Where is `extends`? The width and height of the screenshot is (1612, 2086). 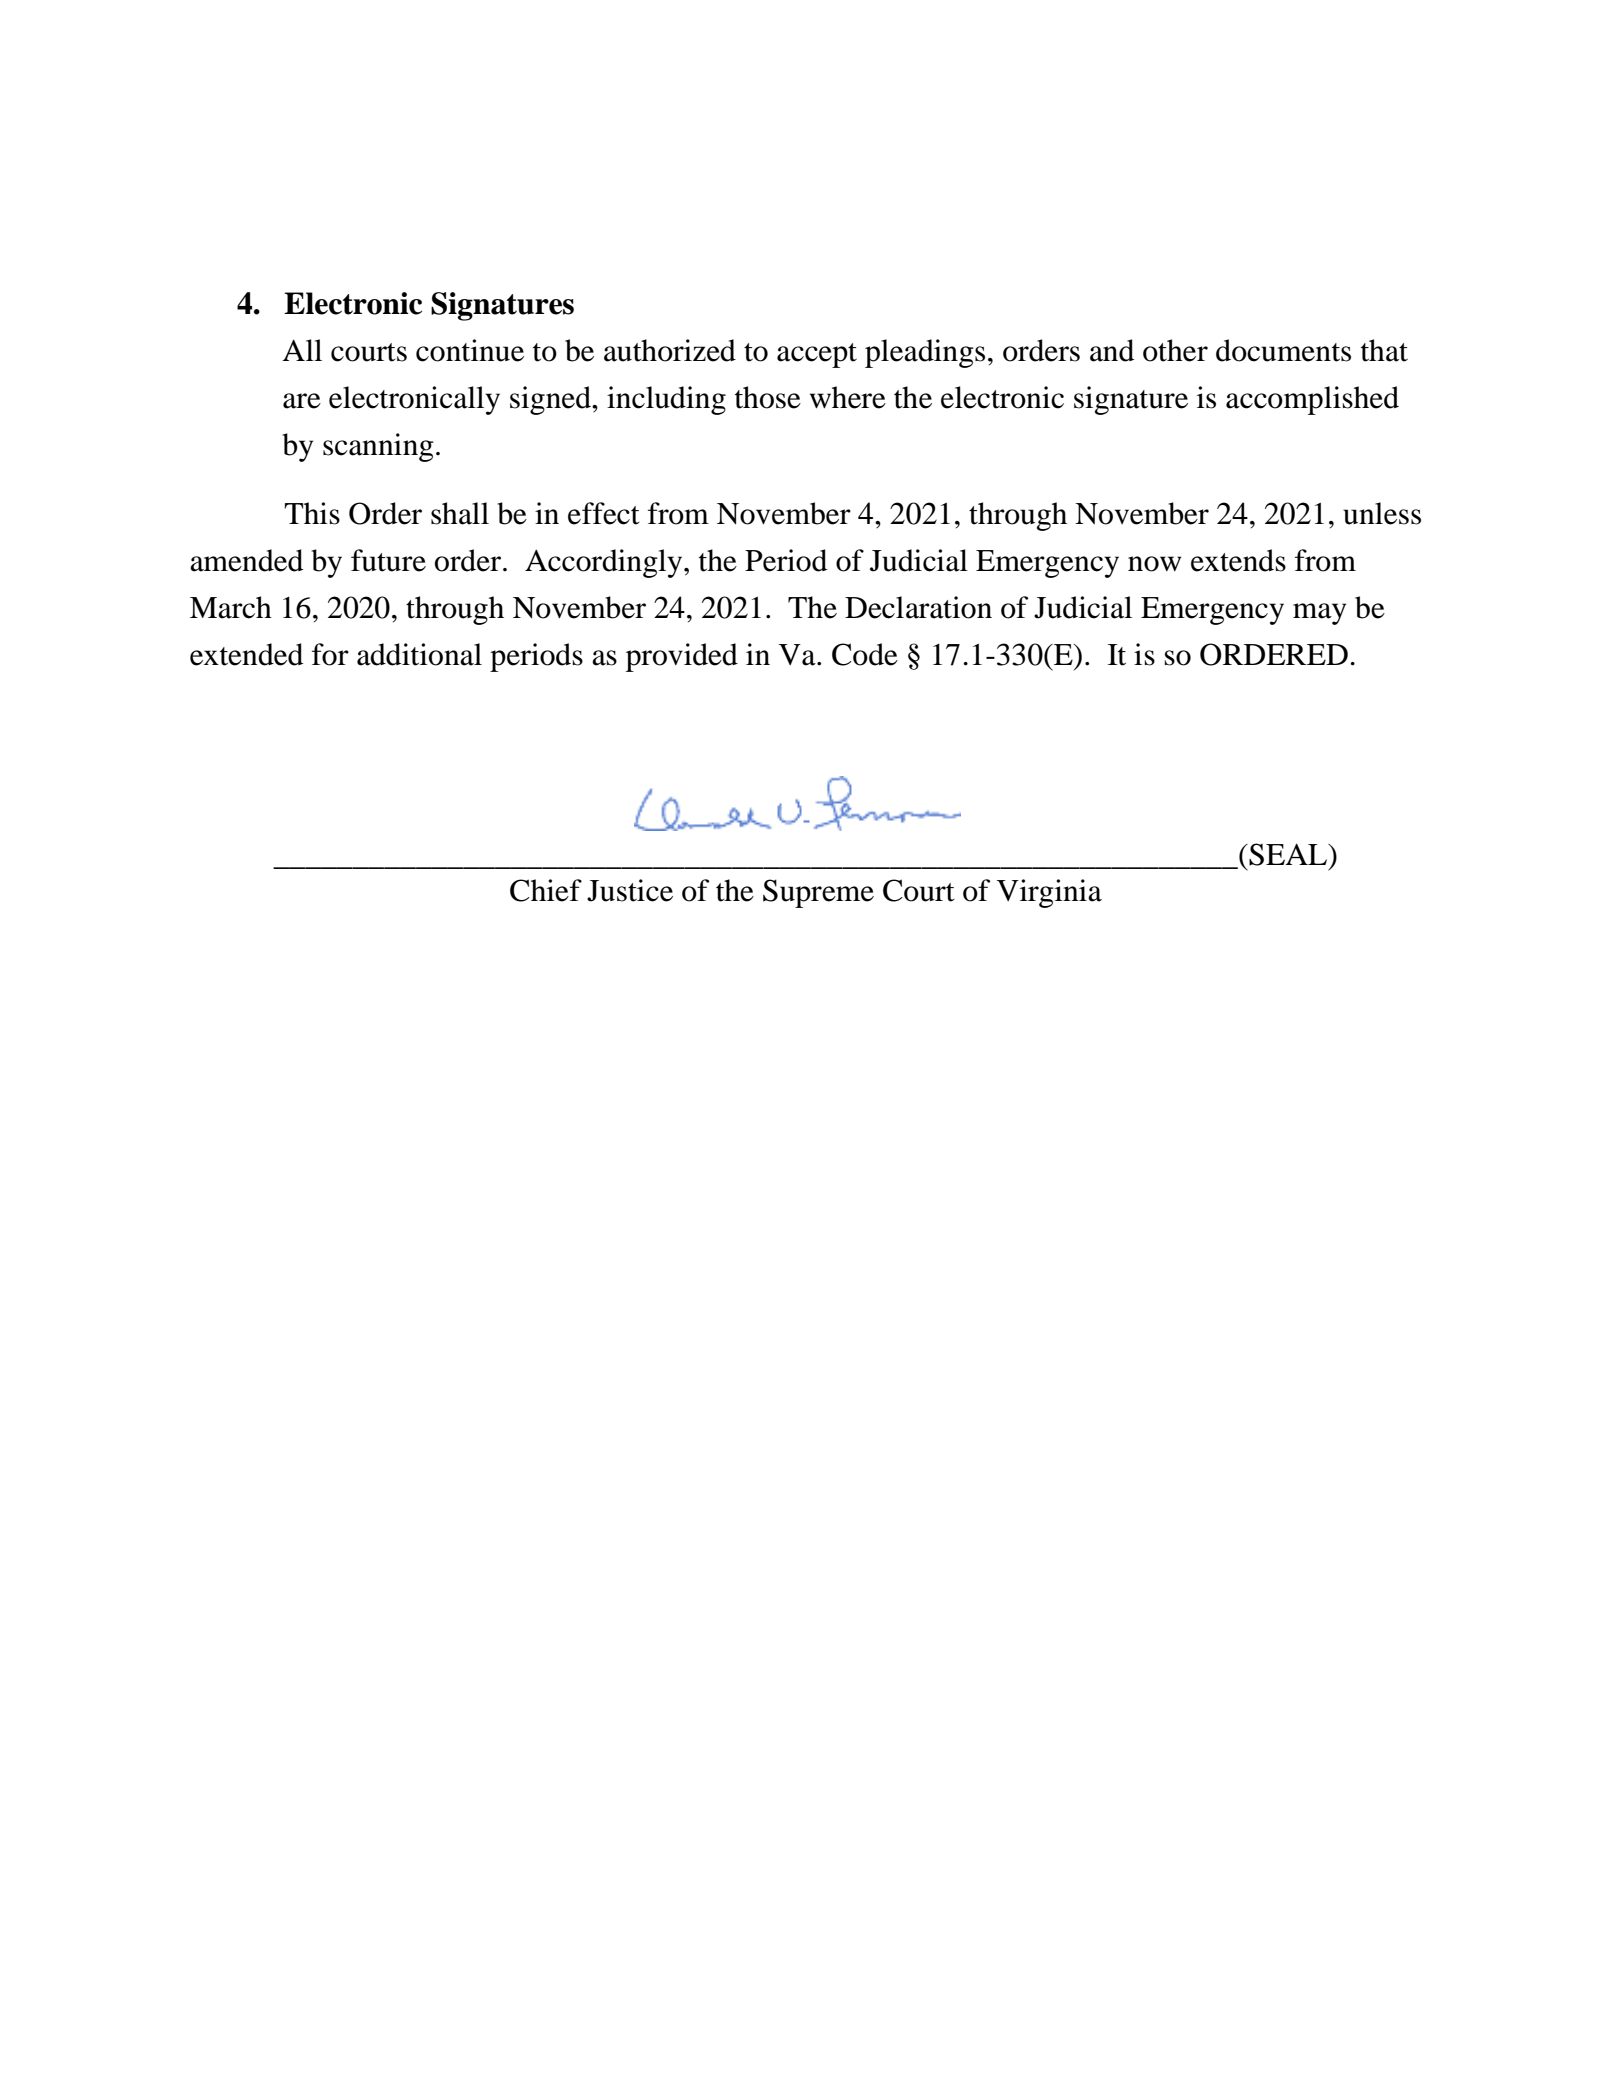
extends is located at coordinates (1238, 560).
